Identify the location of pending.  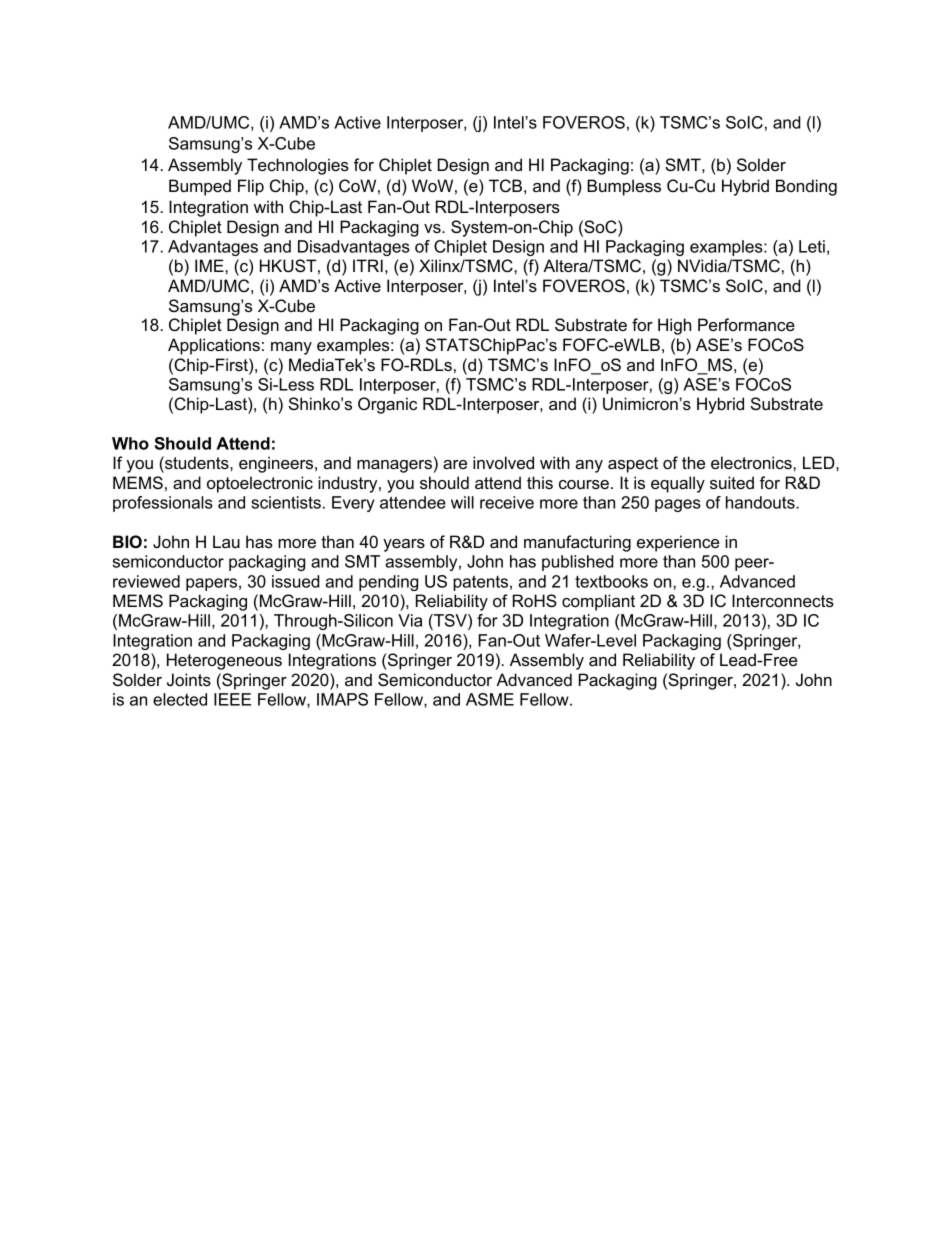
(388, 583).
